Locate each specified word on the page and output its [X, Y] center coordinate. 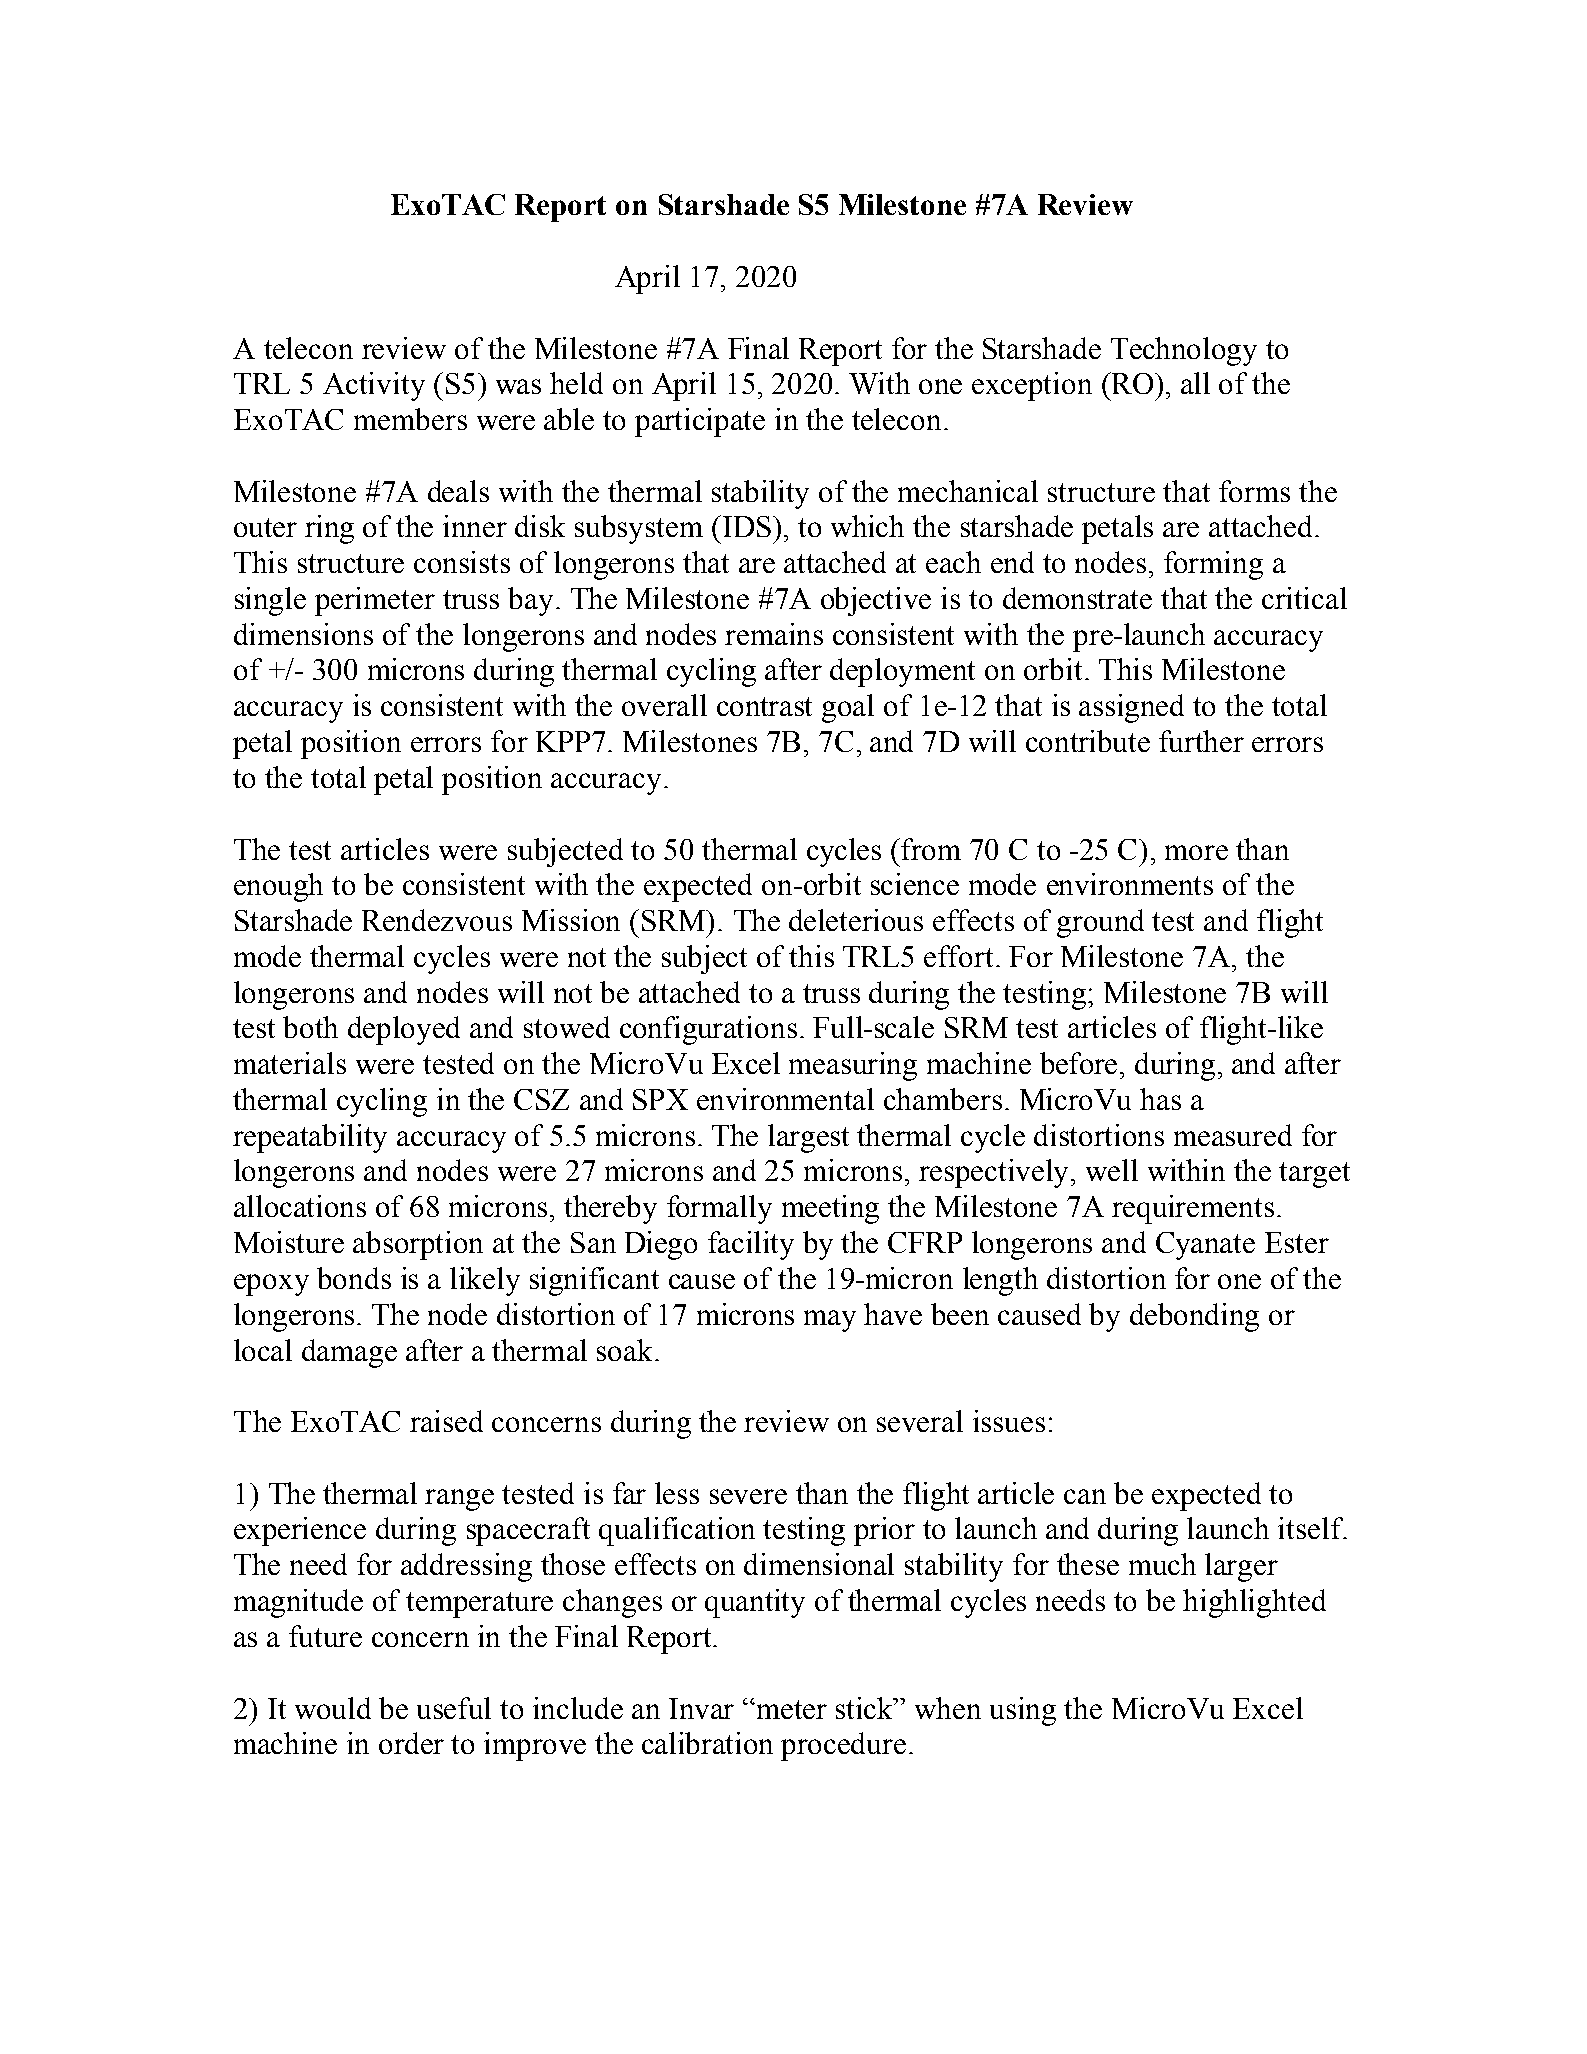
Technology [1184, 351]
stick [866, 1708]
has [1160, 1099]
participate [700, 422]
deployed [404, 1030]
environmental [785, 1099]
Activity [374, 386]
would [333, 1708]
